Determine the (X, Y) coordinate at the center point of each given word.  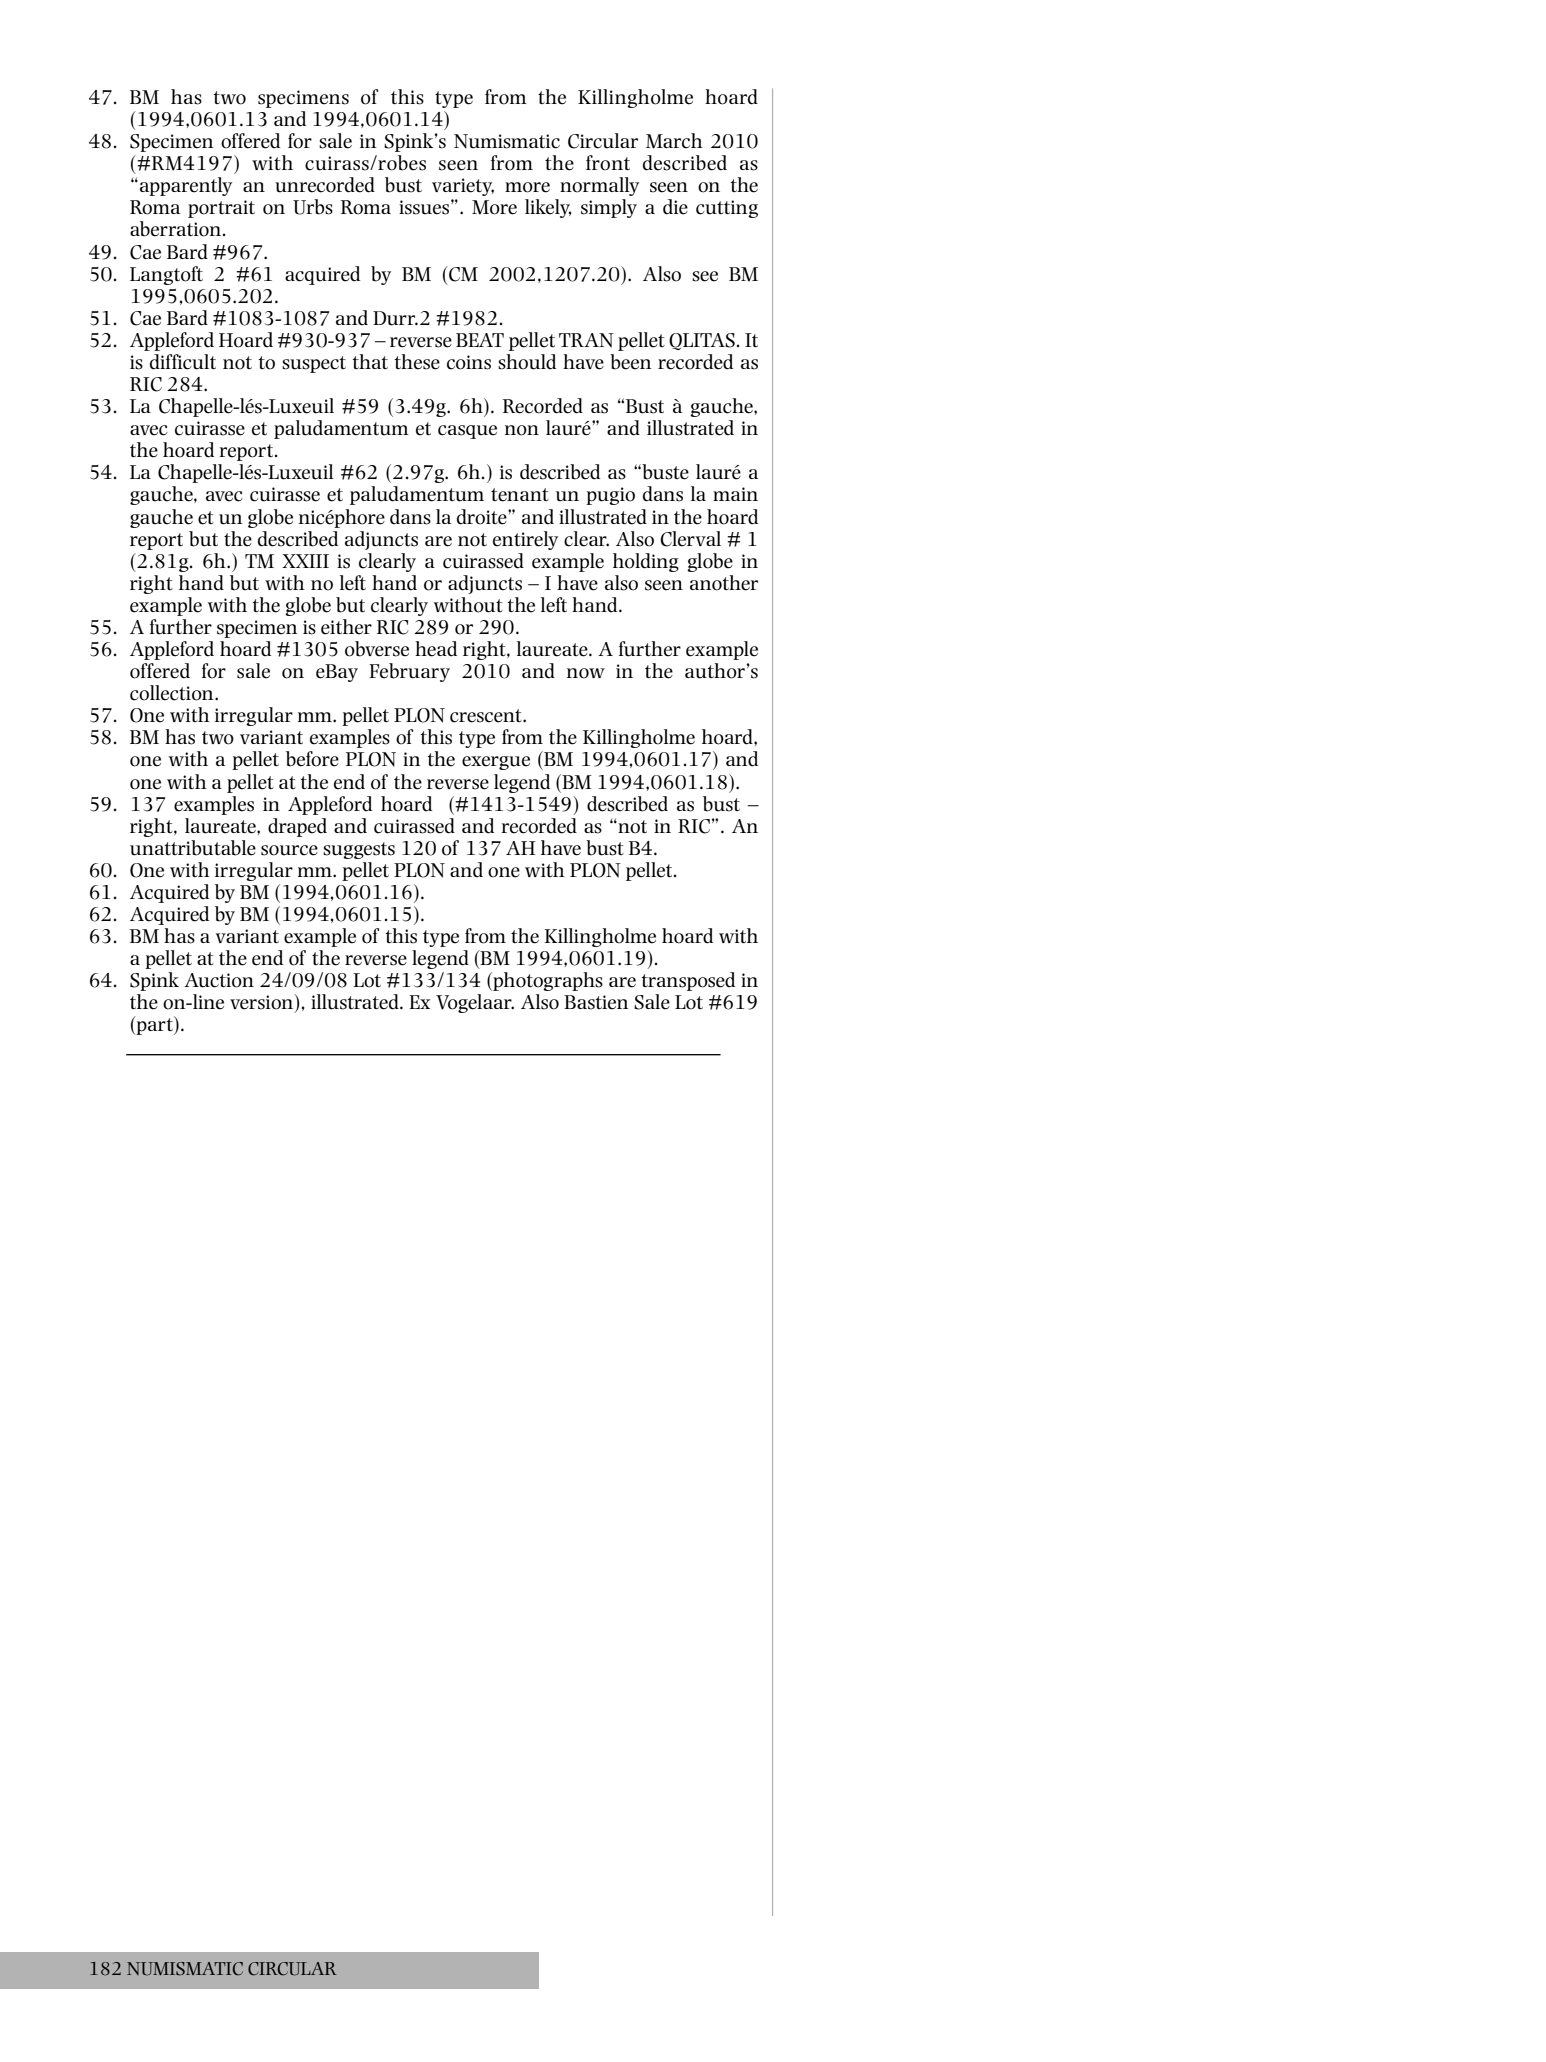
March (674, 141)
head (436, 649)
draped (297, 827)
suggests (359, 850)
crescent (487, 716)
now (586, 673)
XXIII (305, 561)
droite (483, 517)
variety (463, 187)
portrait (221, 209)
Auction (219, 980)
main (735, 494)
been (630, 362)
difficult (183, 362)
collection (173, 693)
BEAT (480, 340)
